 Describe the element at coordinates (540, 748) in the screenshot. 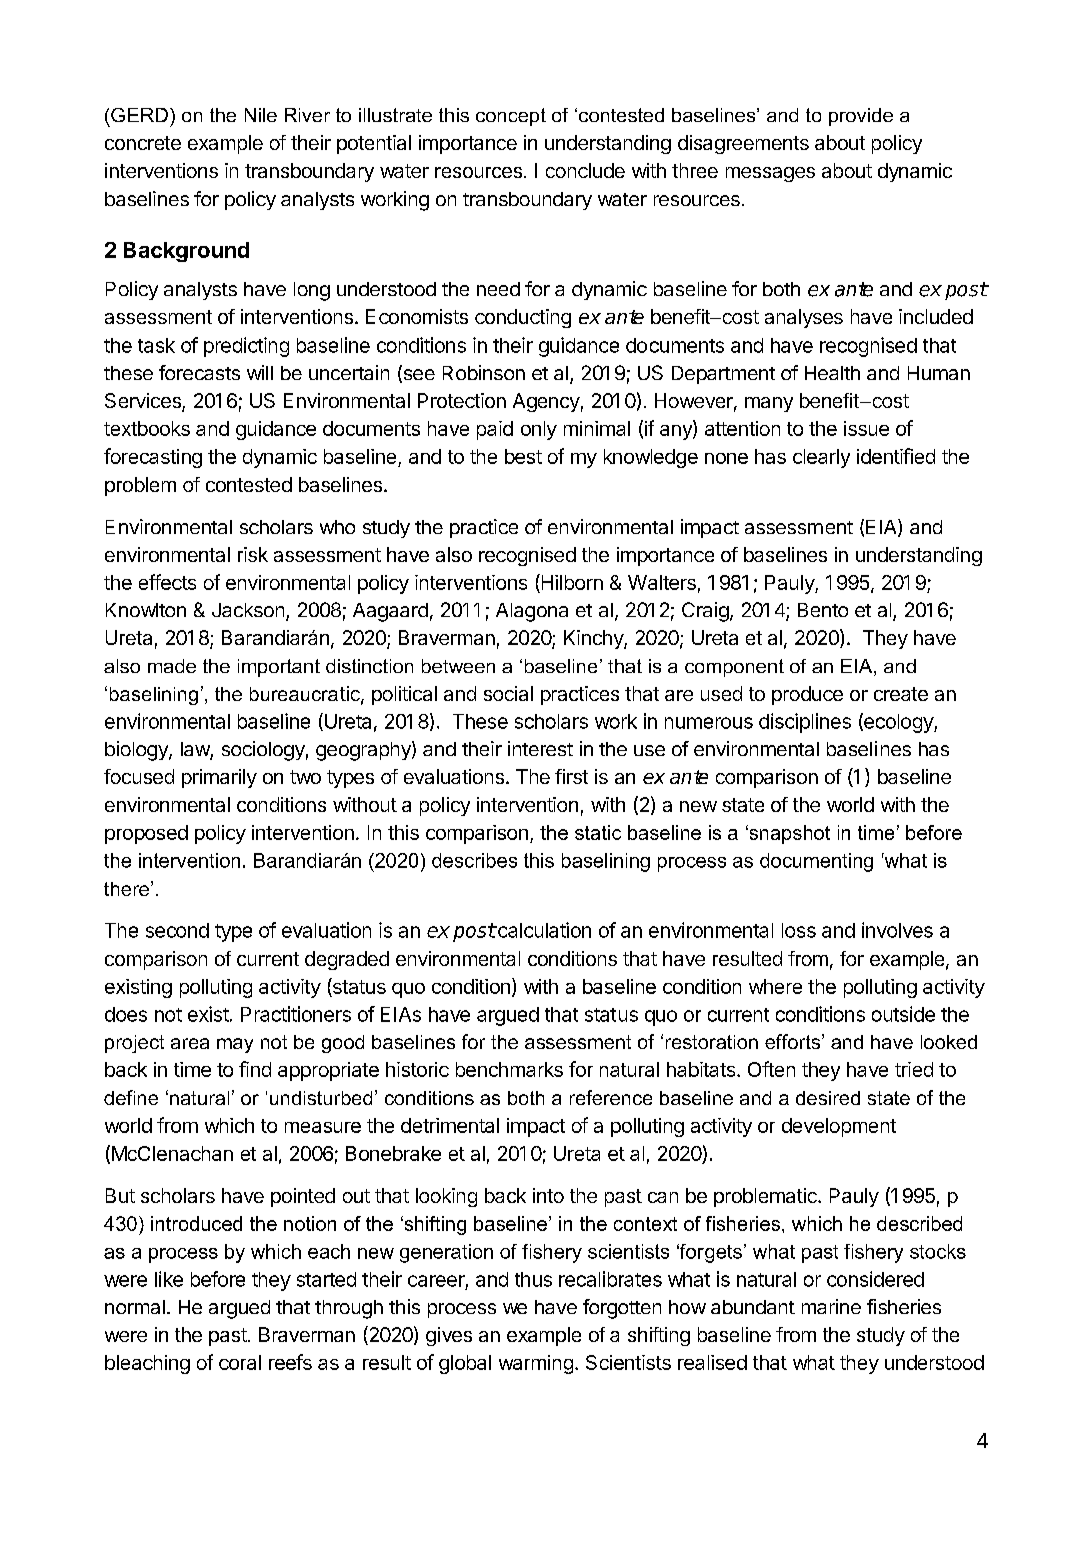

I see `interest` at that location.
